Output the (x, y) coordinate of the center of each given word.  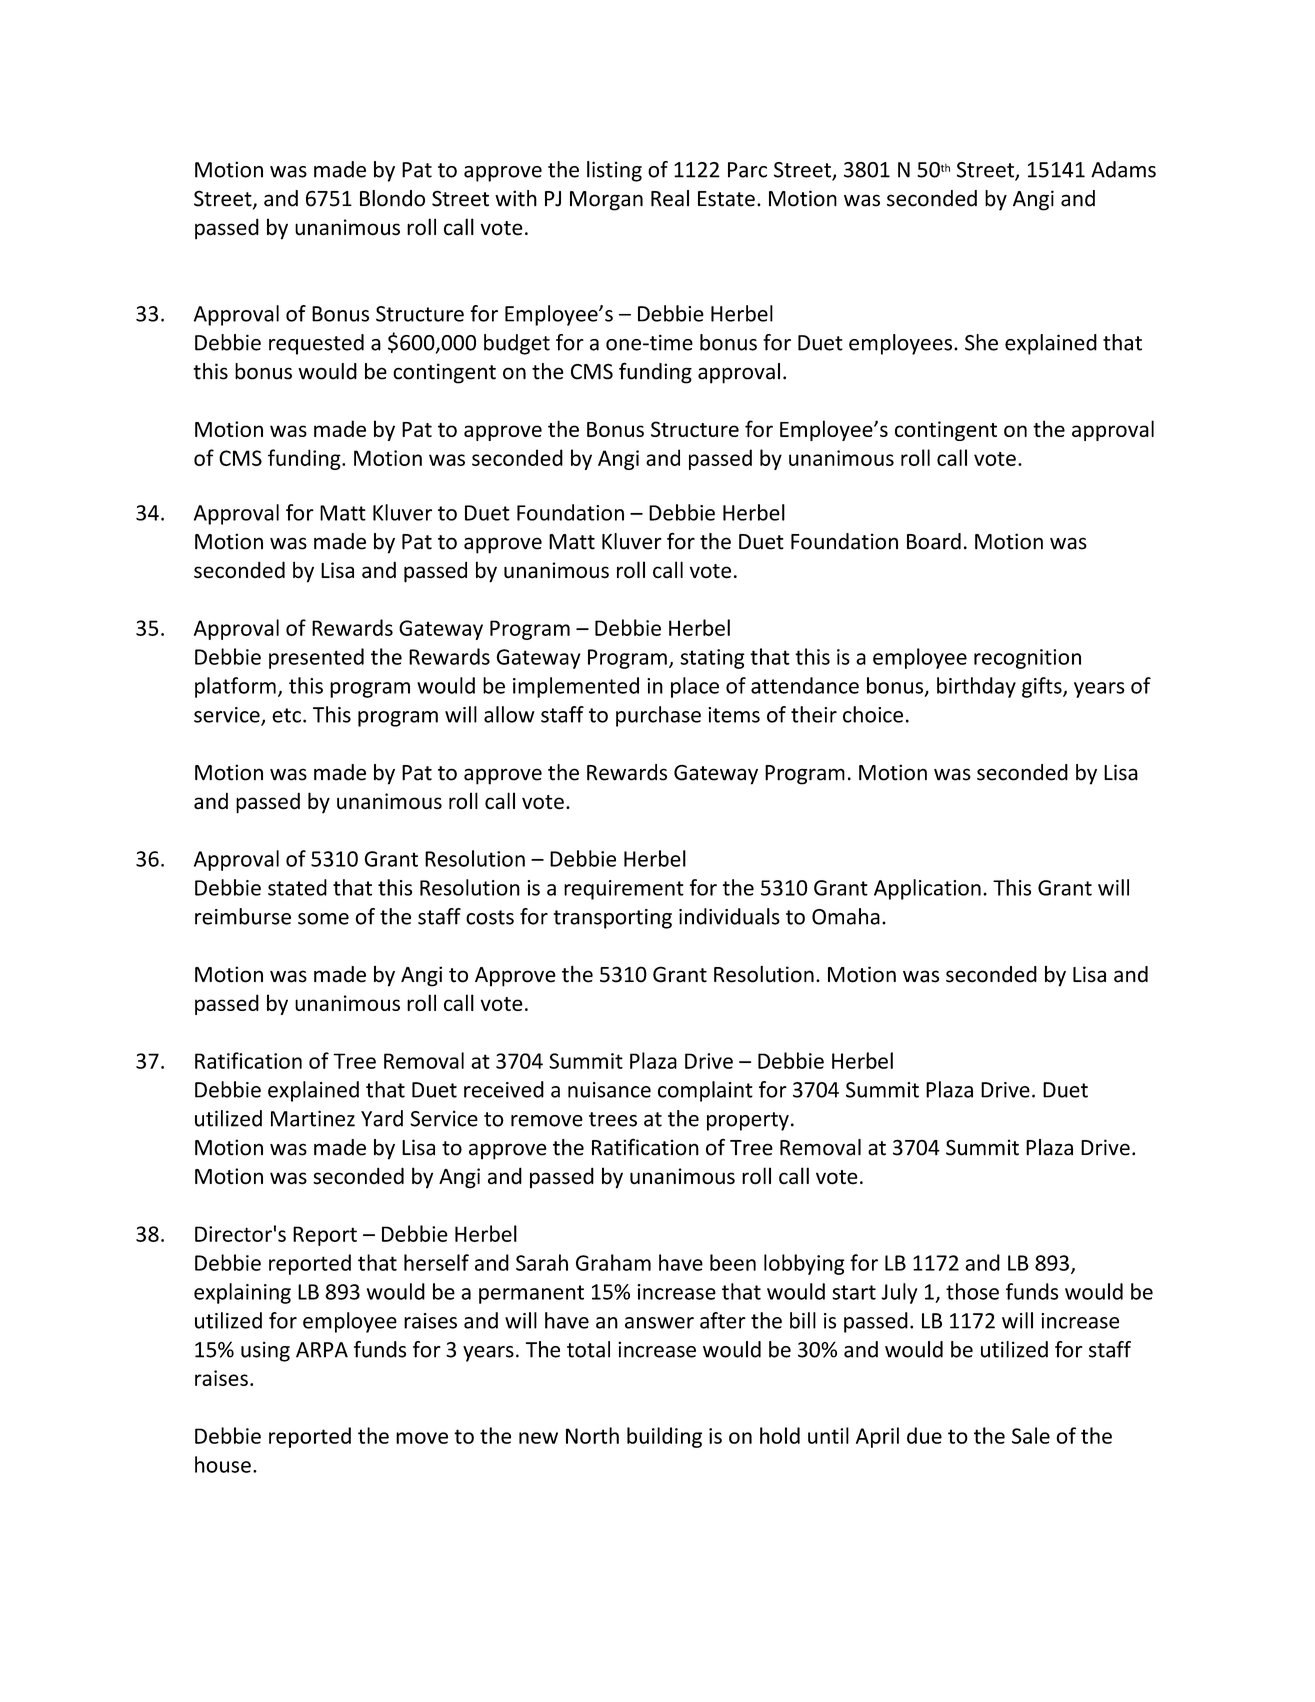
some (323, 919)
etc (286, 715)
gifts (1043, 687)
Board (934, 541)
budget (517, 344)
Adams (1123, 169)
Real (670, 198)
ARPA (322, 1350)
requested (316, 344)
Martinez (313, 1118)
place (695, 687)
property (748, 1121)
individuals (729, 916)
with (516, 198)
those (972, 1291)
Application (927, 889)
